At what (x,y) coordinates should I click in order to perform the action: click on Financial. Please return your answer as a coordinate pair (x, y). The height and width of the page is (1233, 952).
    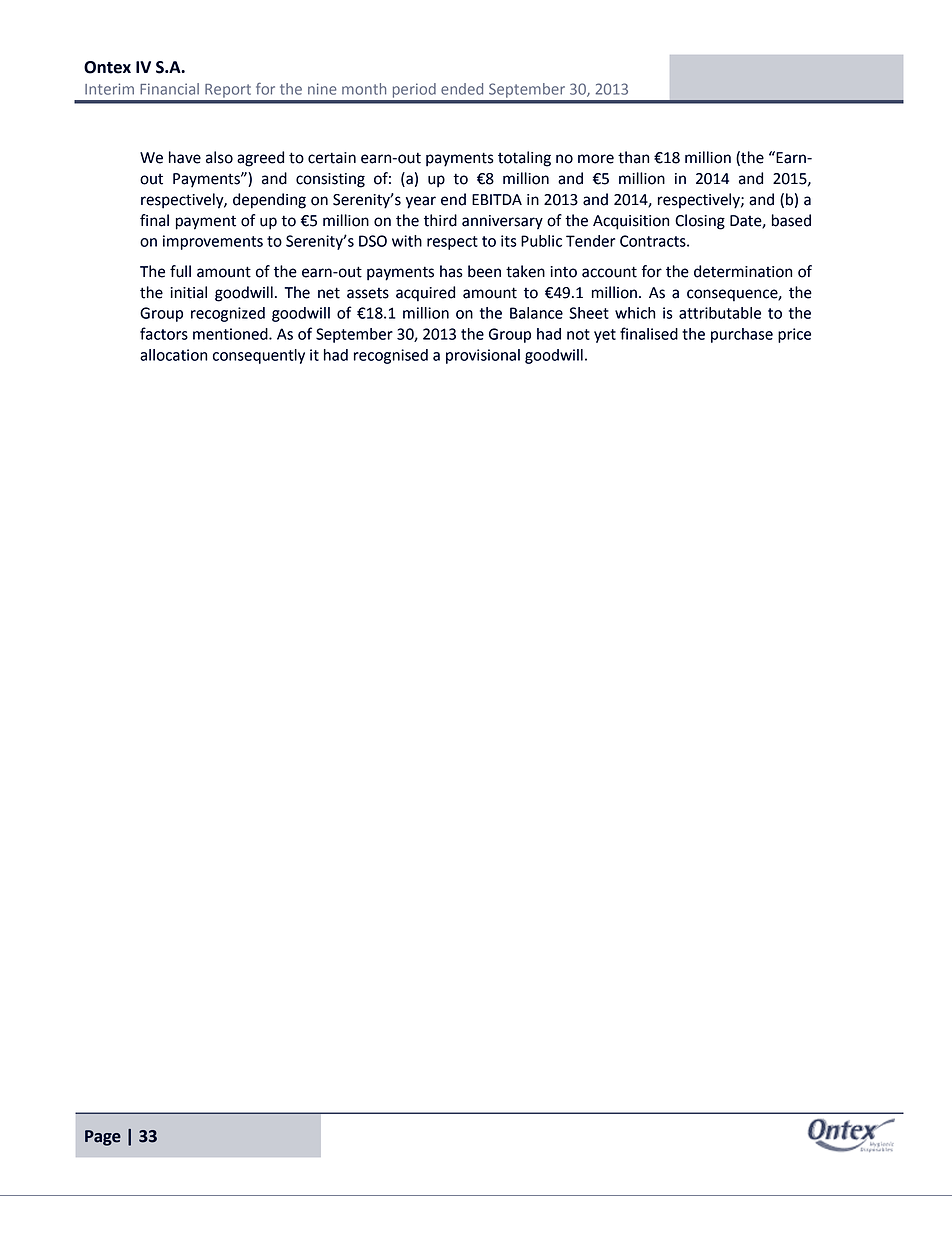
    Looking at the image, I should click on (169, 89).
